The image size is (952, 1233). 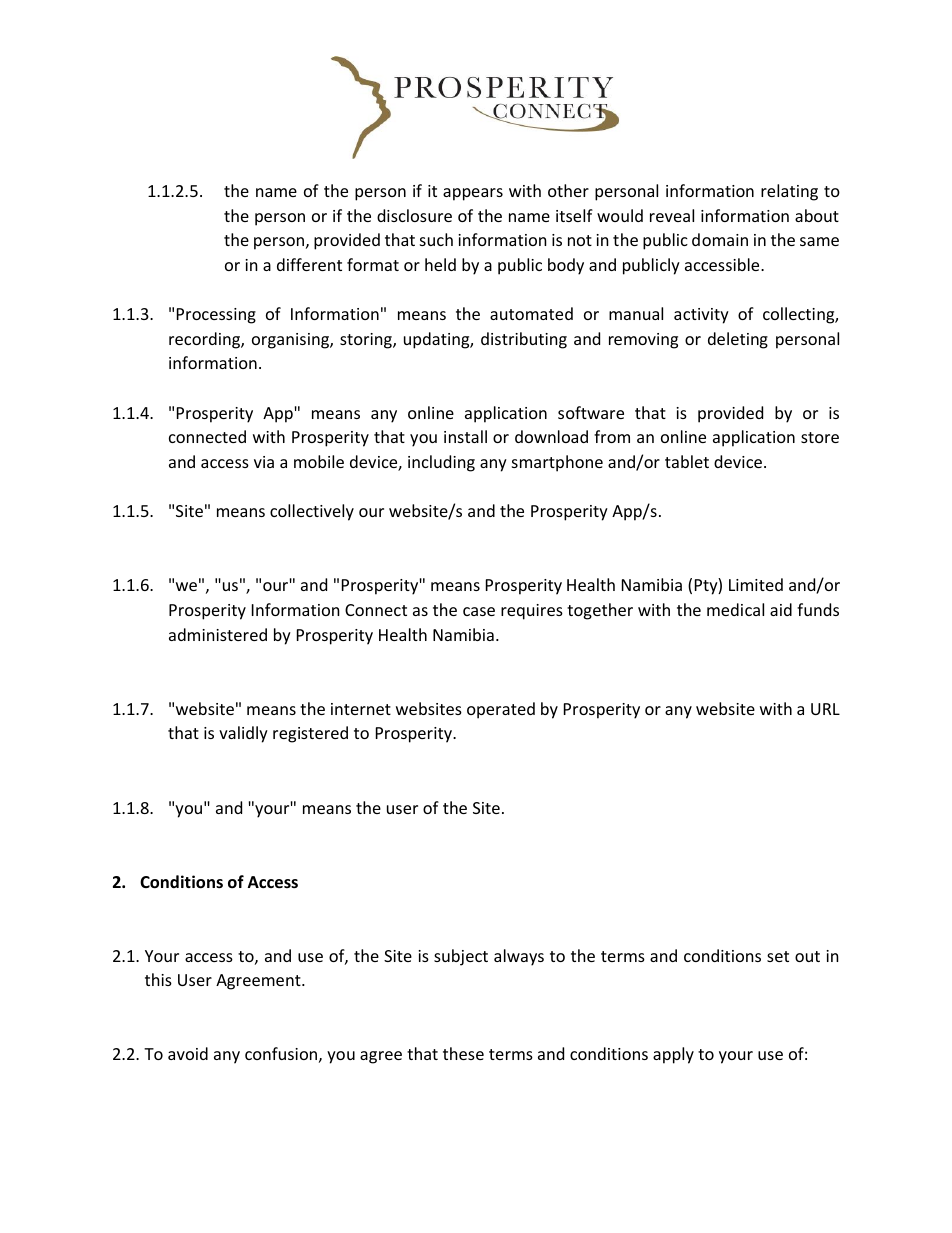 I want to click on apply, so click(x=673, y=1055).
